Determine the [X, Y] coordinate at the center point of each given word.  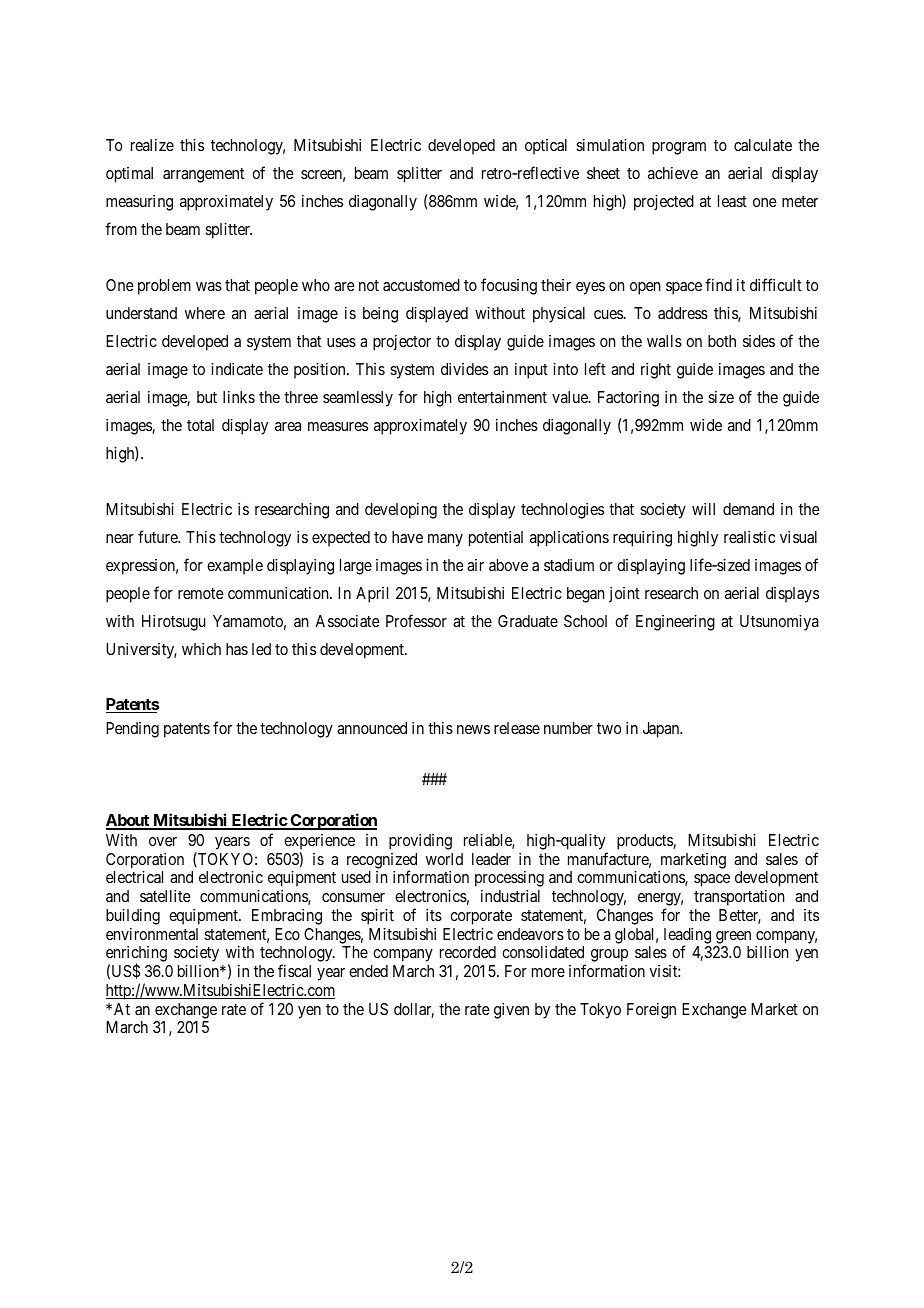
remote [201, 593]
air [475, 565]
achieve [673, 173]
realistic [749, 537]
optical [546, 147]
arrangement [203, 175]
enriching [136, 955]
